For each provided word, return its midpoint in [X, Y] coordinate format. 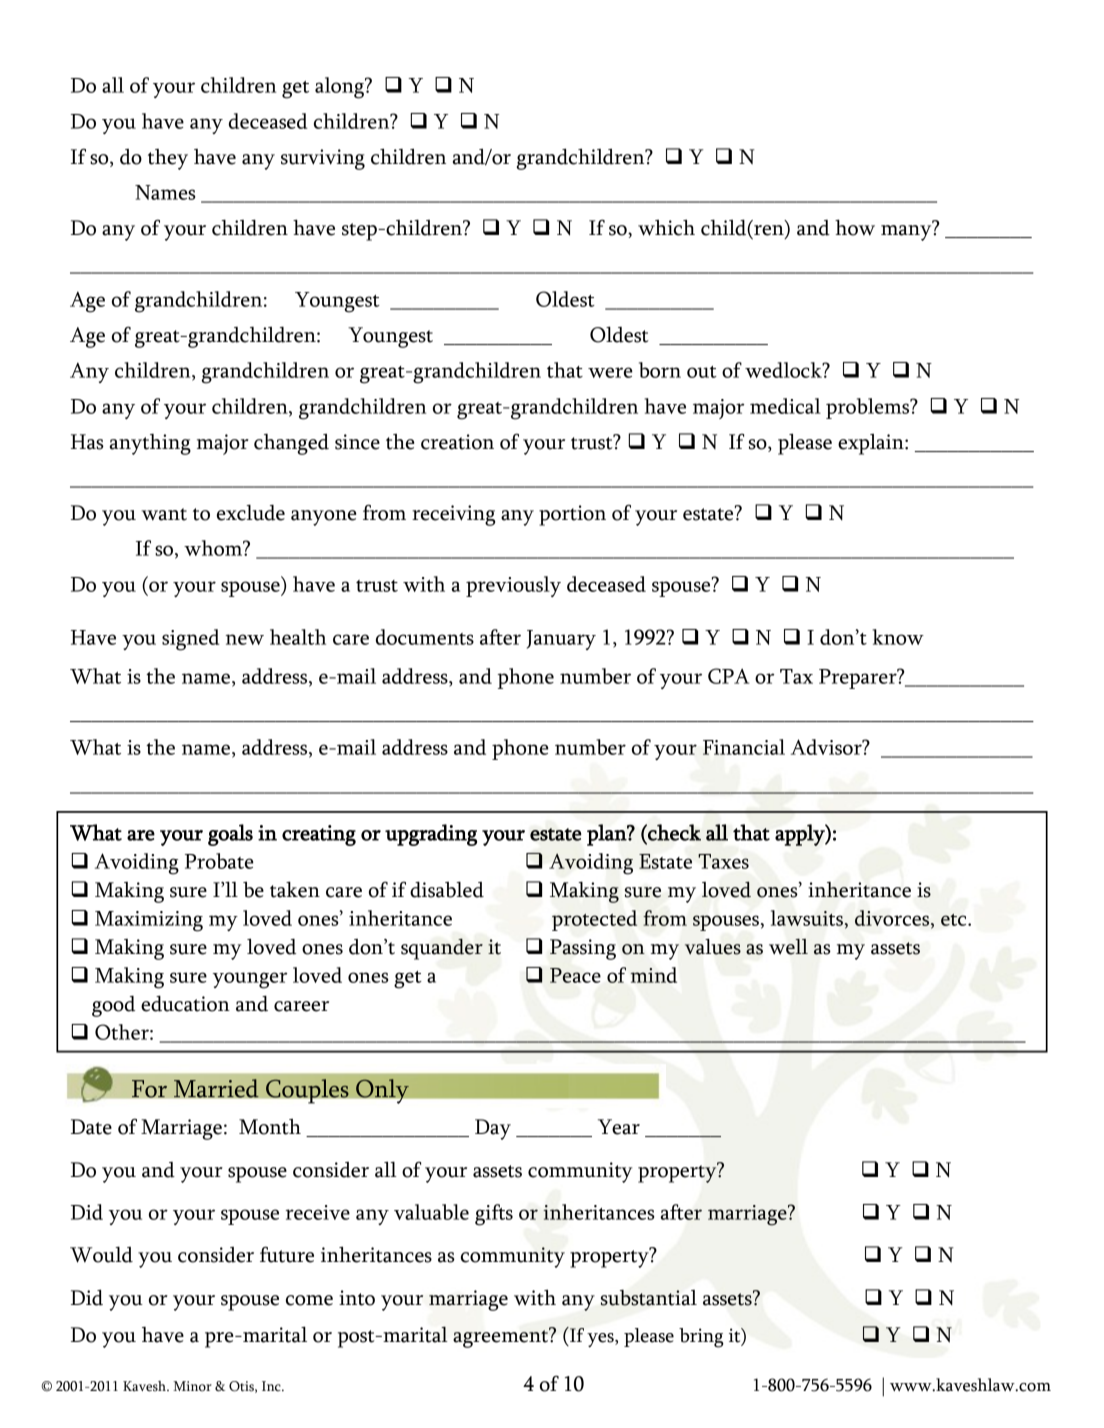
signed [191, 640]
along [340, 88]
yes [601, 1340]
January [561, 640]
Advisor [827, 747]
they [168, 159]
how [855, 227]
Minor [192, 1386]
